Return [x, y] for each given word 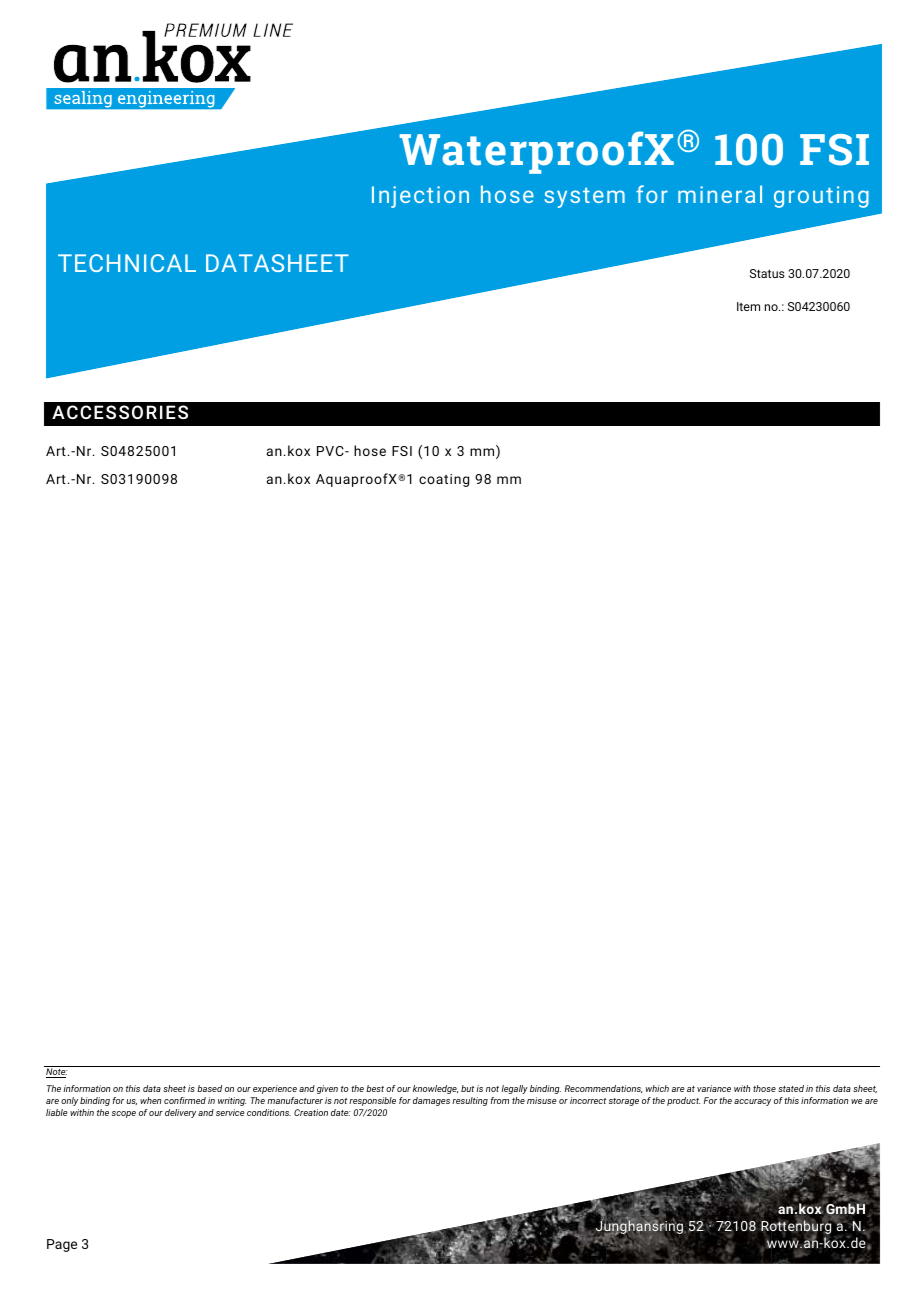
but [467, 1088]
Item [748, 306]
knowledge [436, 1089]
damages [431, 1101]
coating [444, 480]
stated [791, 1088]
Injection [420, 197]
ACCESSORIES [120, 412]
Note [57, 1073]
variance [714, 1088]
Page [62, 1245]
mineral [720, 194]
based [209, 1088]
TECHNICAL [127, 263]
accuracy [752, 1102]
